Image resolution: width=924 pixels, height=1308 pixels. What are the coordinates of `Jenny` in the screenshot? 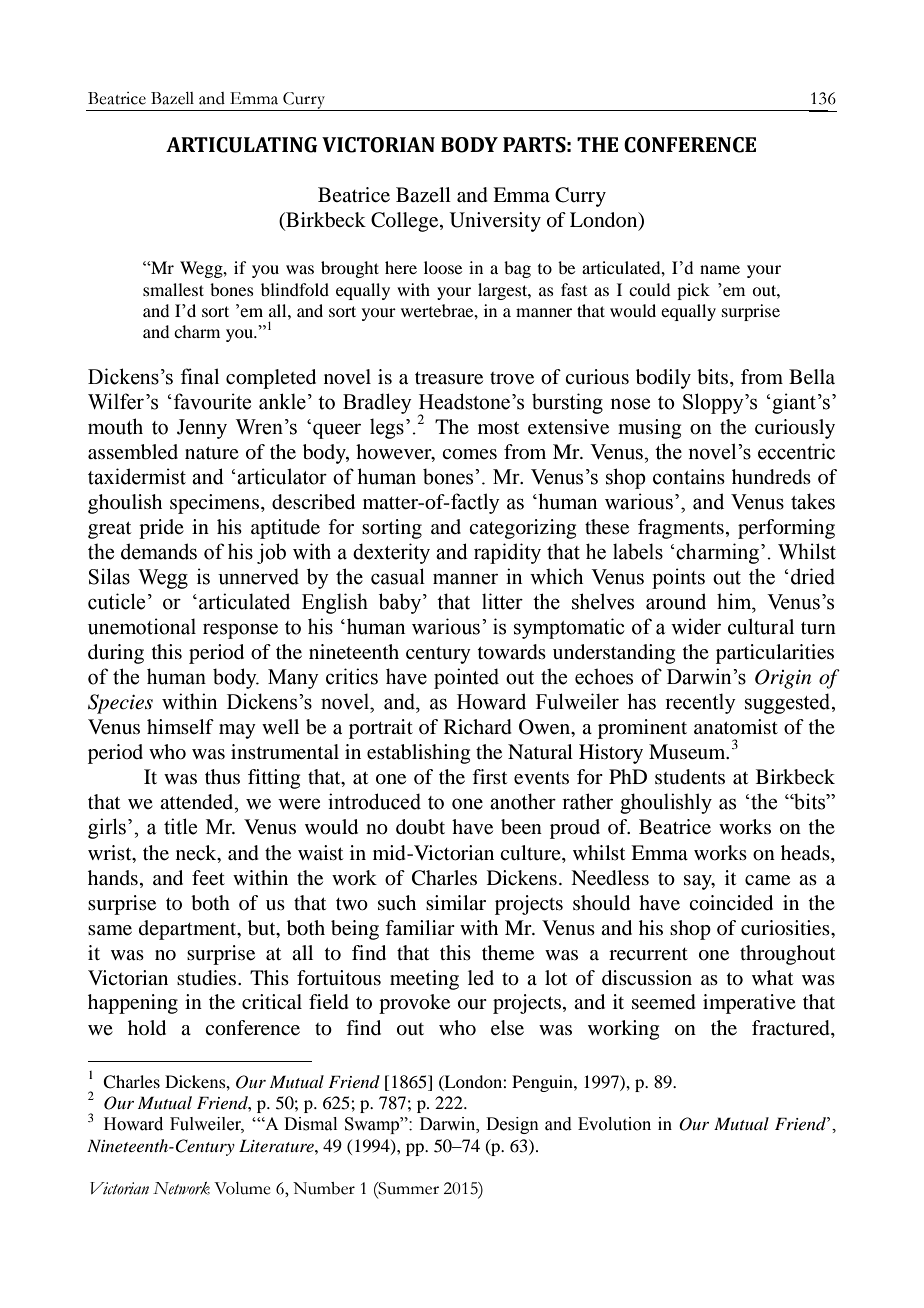 It's located at (202, 429).
